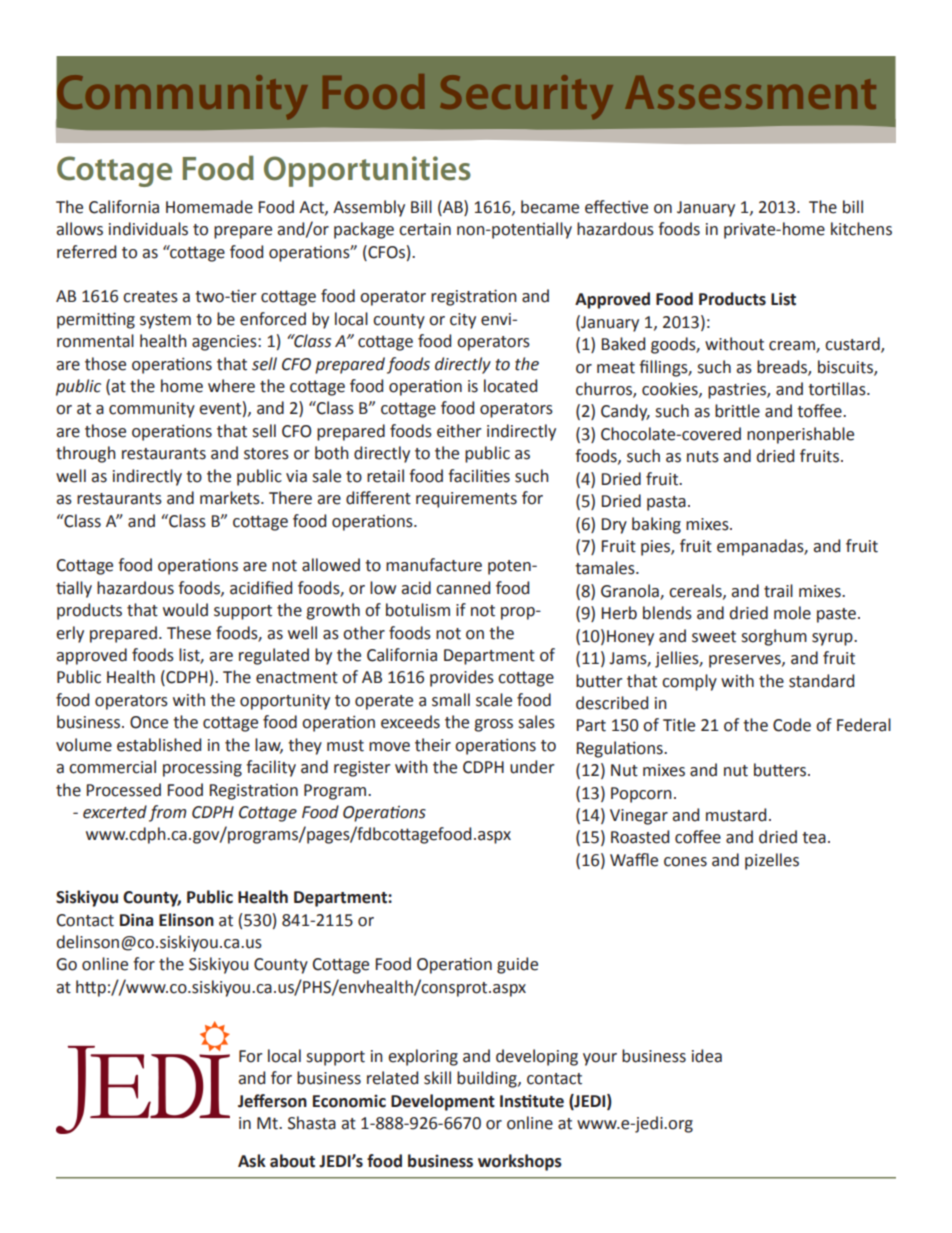 The image size is (952, 1233). I want to click on sorghum, so click(774, 637).
